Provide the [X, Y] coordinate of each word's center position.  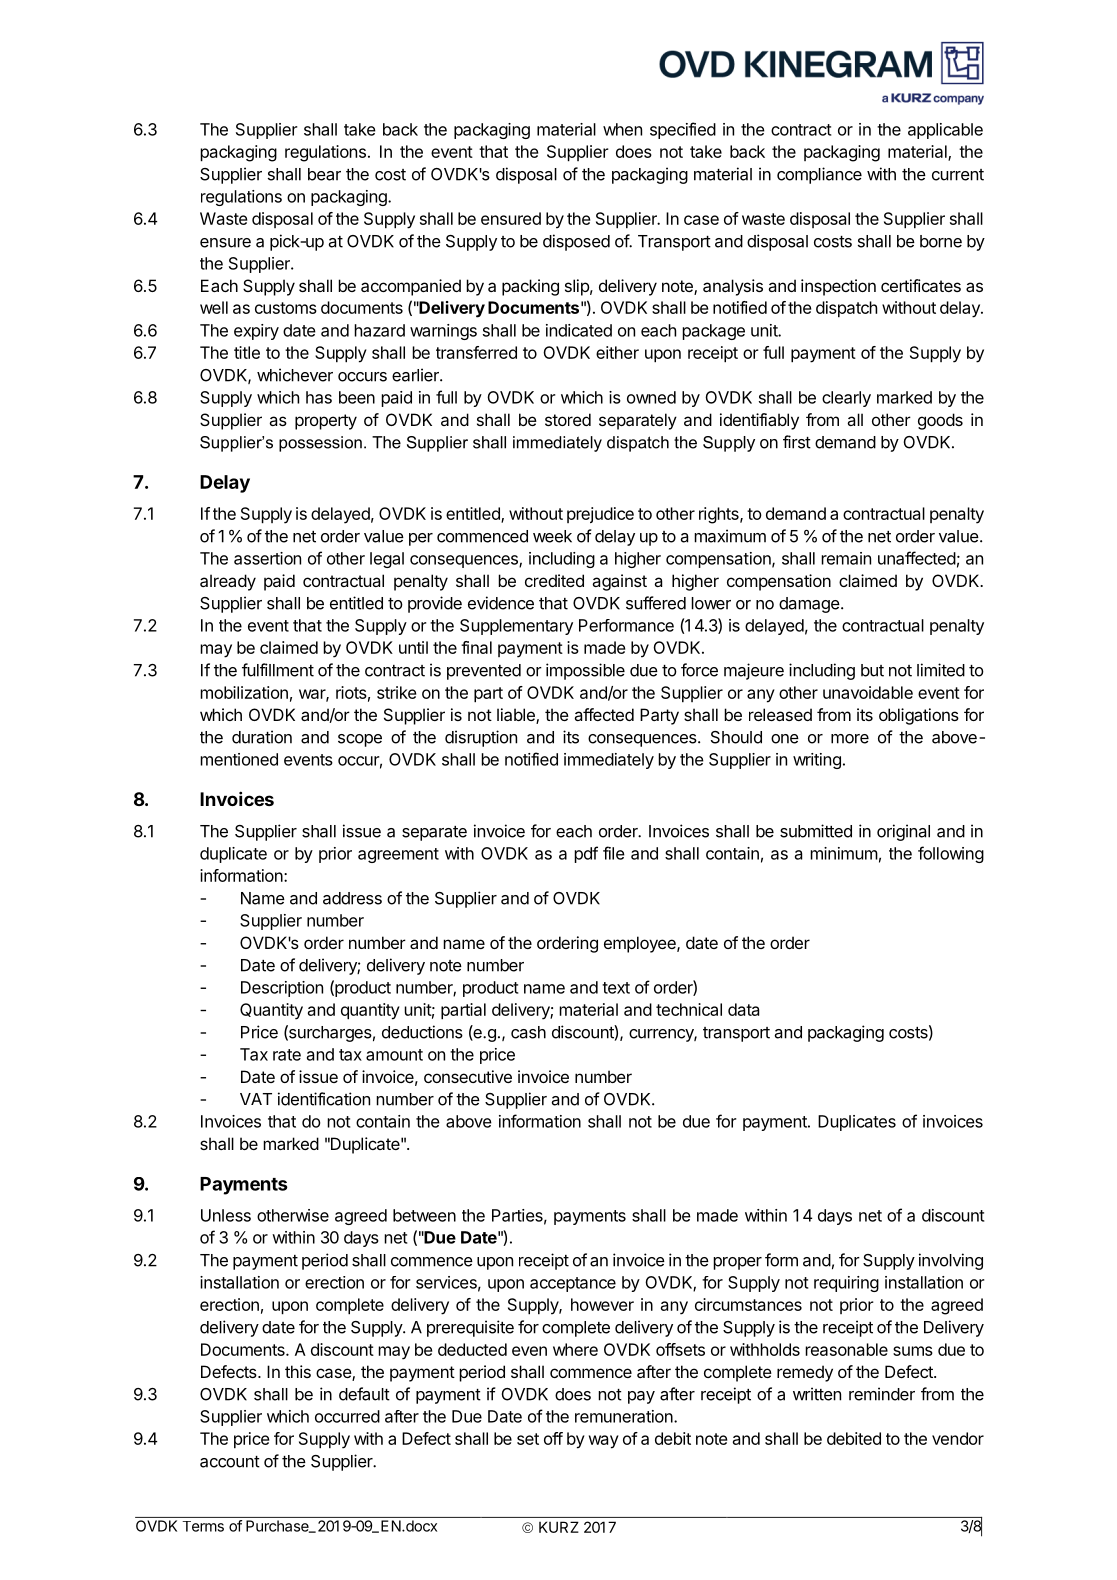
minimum [844, 853]
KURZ [559, 1527]
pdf [586, 854]
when [622, 129]
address [352, 898]
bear [324, 174]
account [230, 1462]
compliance [819, 175]
